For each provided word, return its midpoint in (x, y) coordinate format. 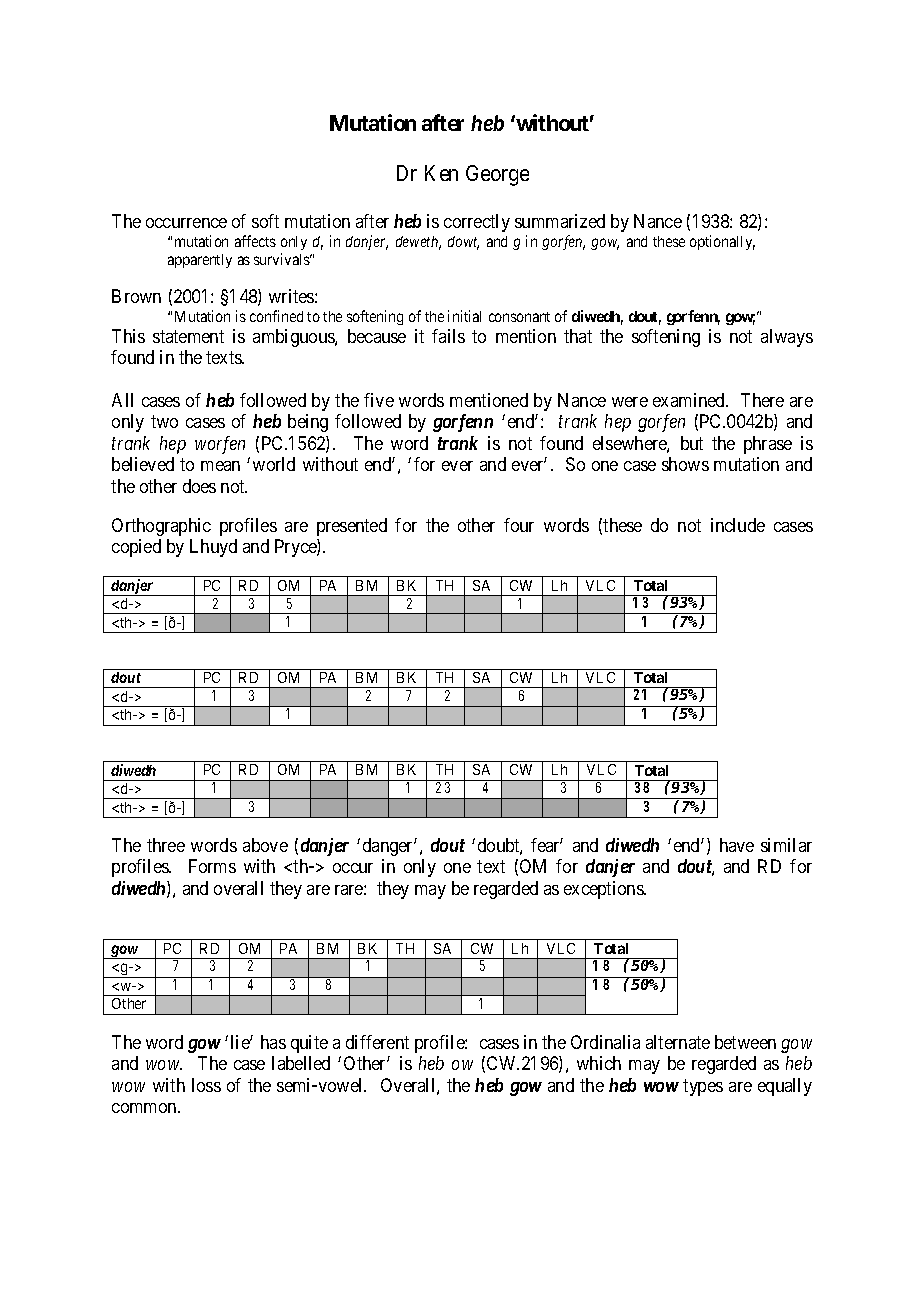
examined (690, 400)
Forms (212, 866)
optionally (722, 242)
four (519, 525)
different (377, 1042)
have (737, 845)
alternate (678, 1042)
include (738, 525)
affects (255, 241)
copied (136, 548)
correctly (477, 223)
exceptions (604, 890)
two (164, 421)
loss (206, 1085)
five (379, 400)
